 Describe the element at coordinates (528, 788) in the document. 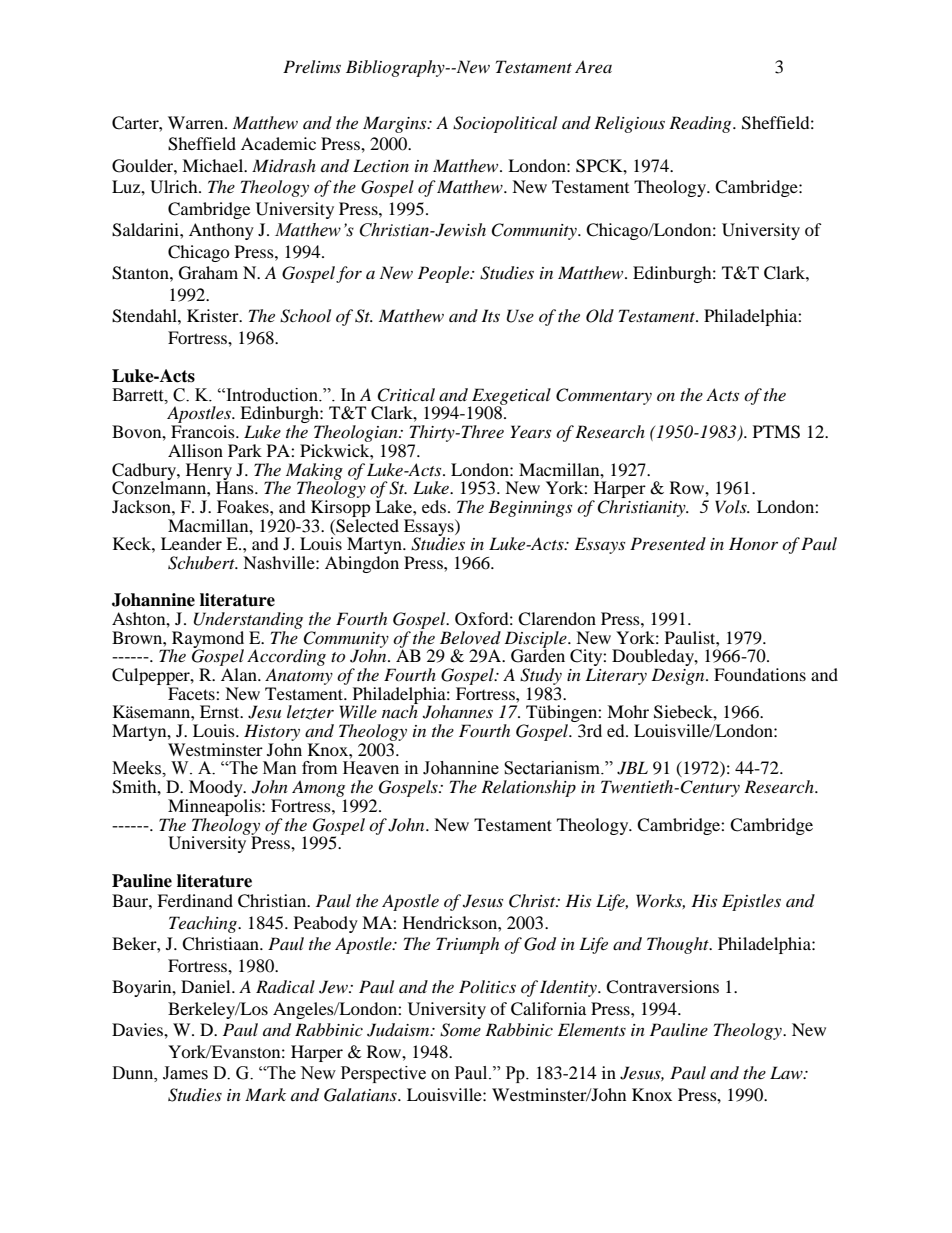

I see `Relationship` at that location.
